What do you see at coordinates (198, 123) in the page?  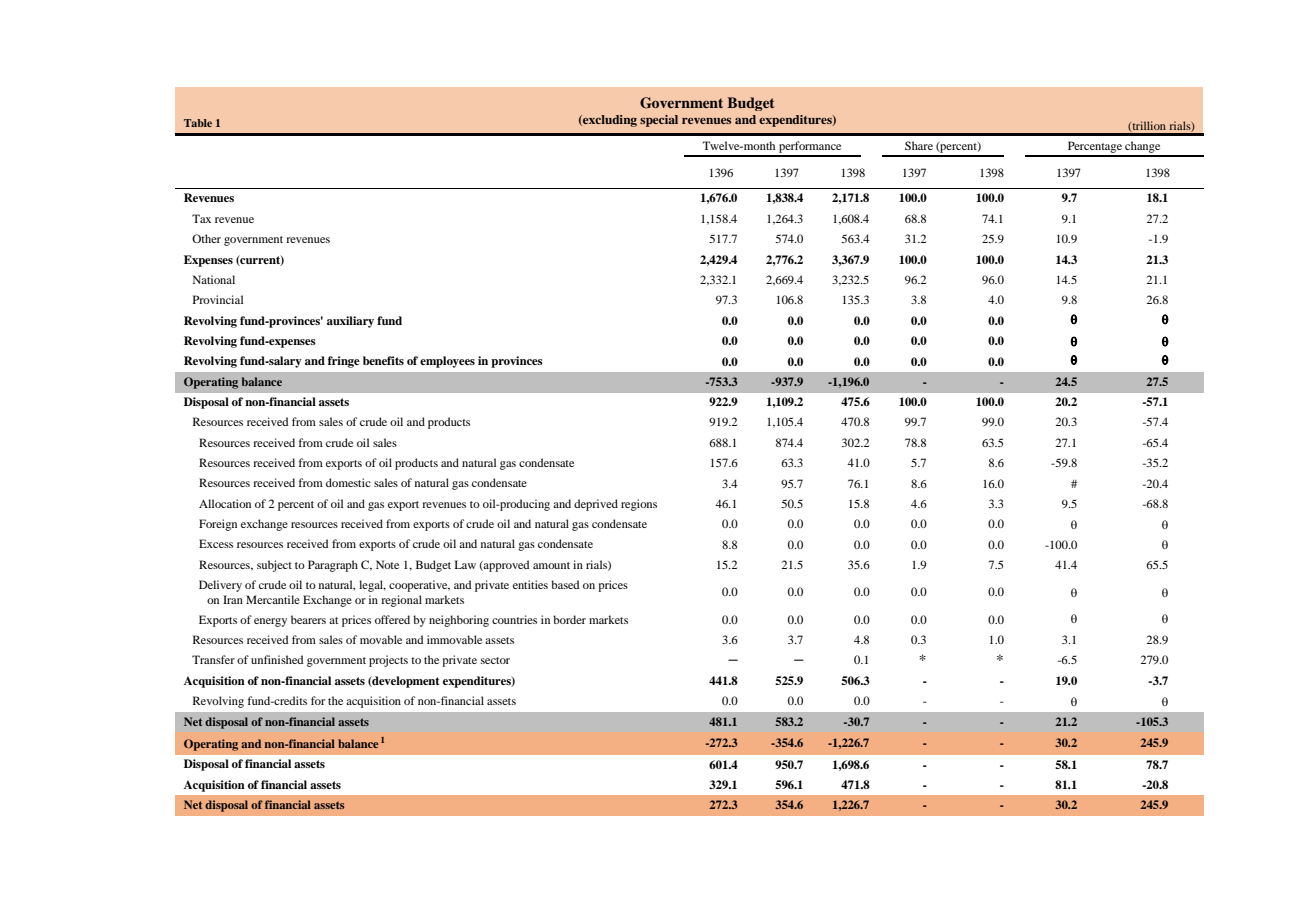 I see `Table` at bounding box center [198, 123].
